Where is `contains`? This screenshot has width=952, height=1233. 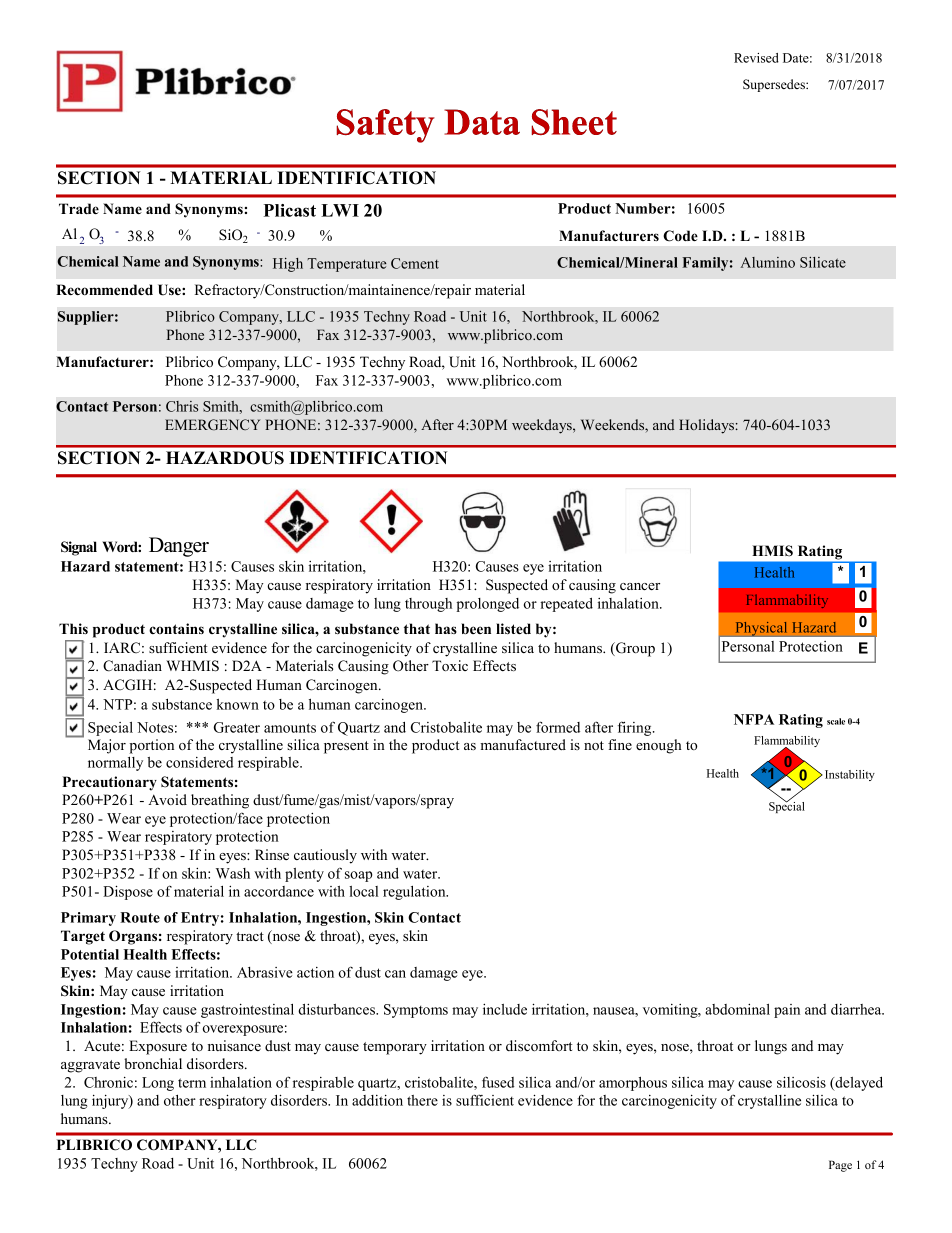 contains is located at coordinates (176, 628).
